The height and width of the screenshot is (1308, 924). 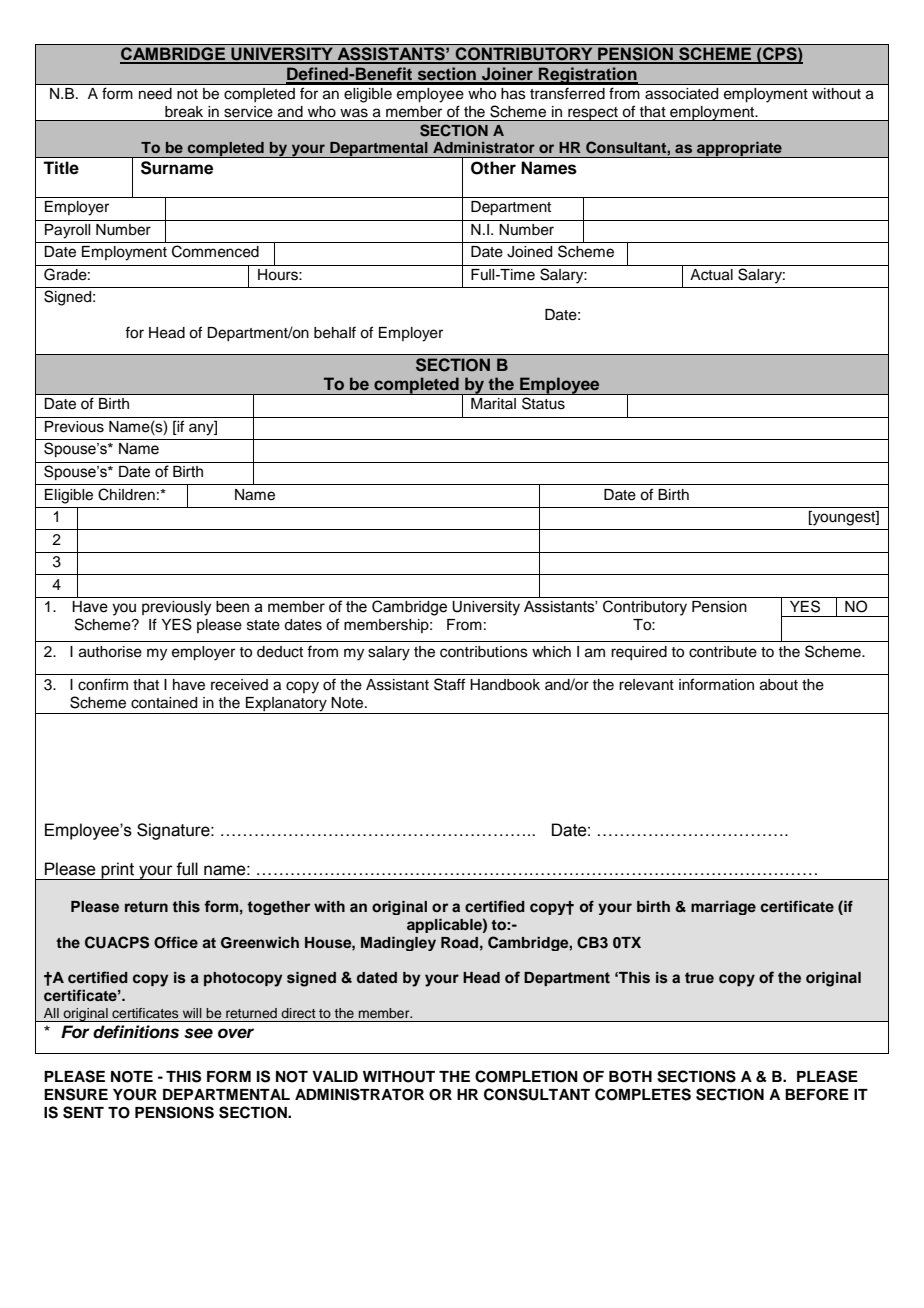 What do you see at coordinates (354, 112) in the screenshot?
I see `was` at bounding box center [354, 112].
